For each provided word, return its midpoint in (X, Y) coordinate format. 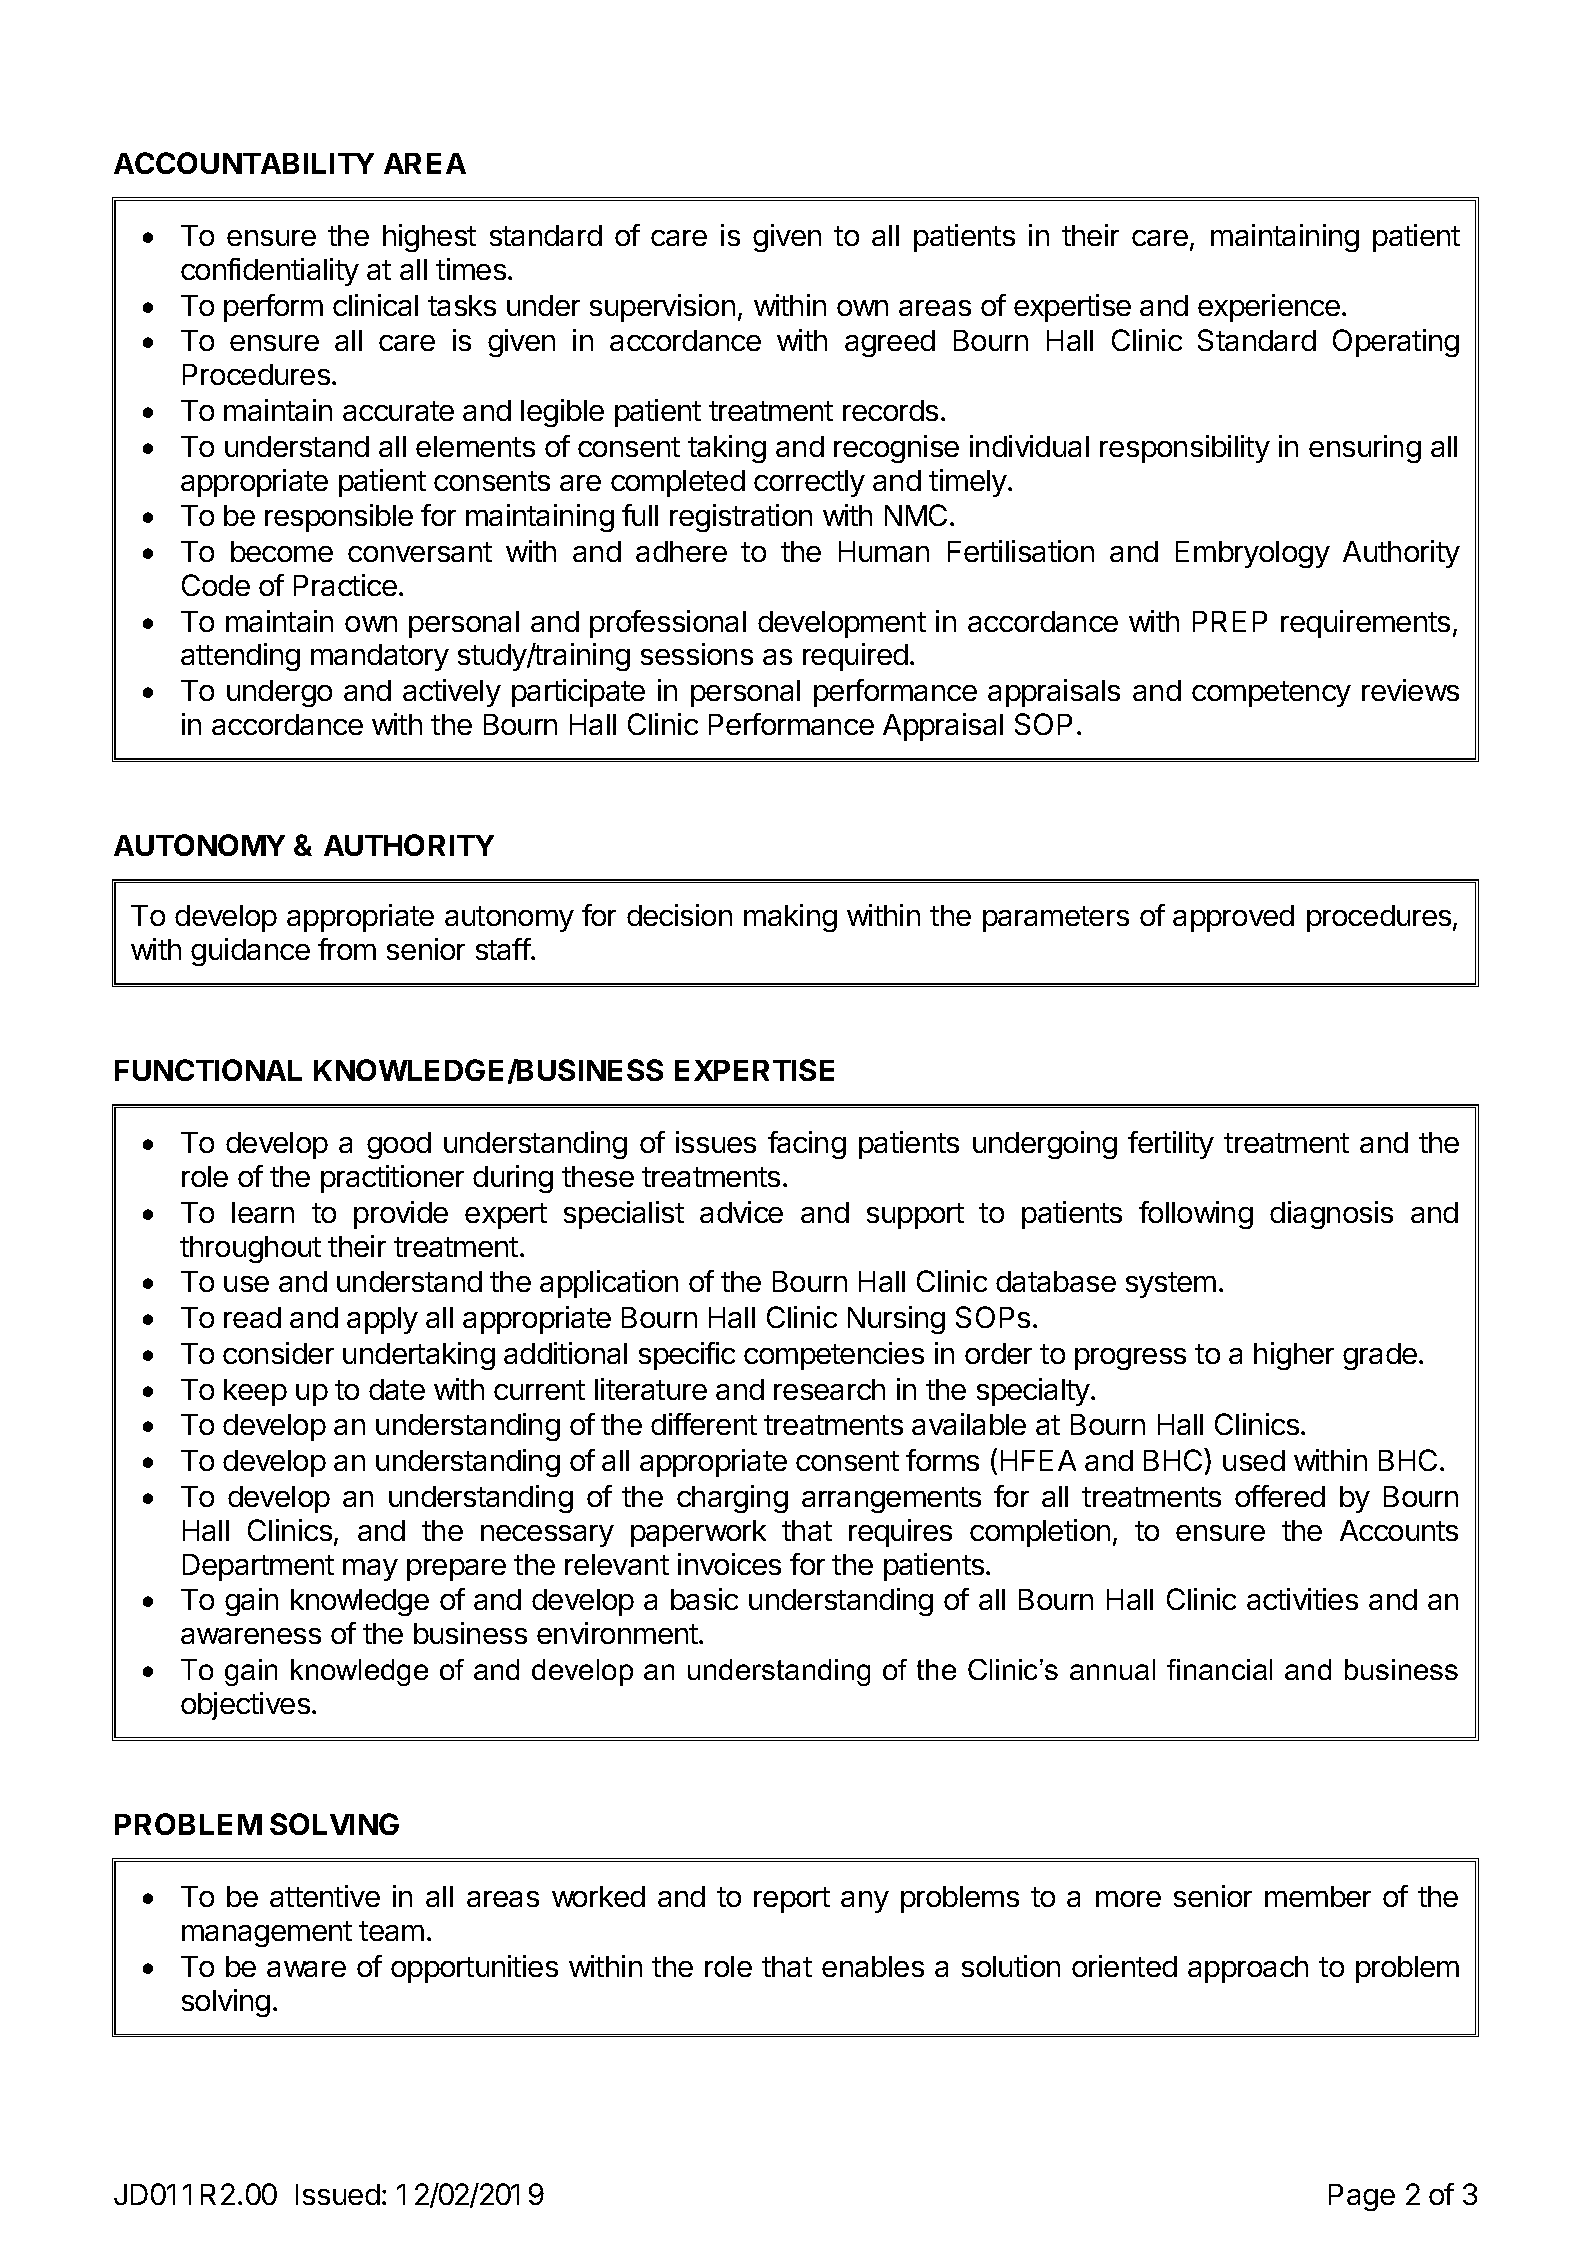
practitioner (392, 1179)
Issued (338, 2194)
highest (429, 238)
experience (1269, 308)
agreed (890, 343)
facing (807, 1145)
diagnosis (1331, 1215)
